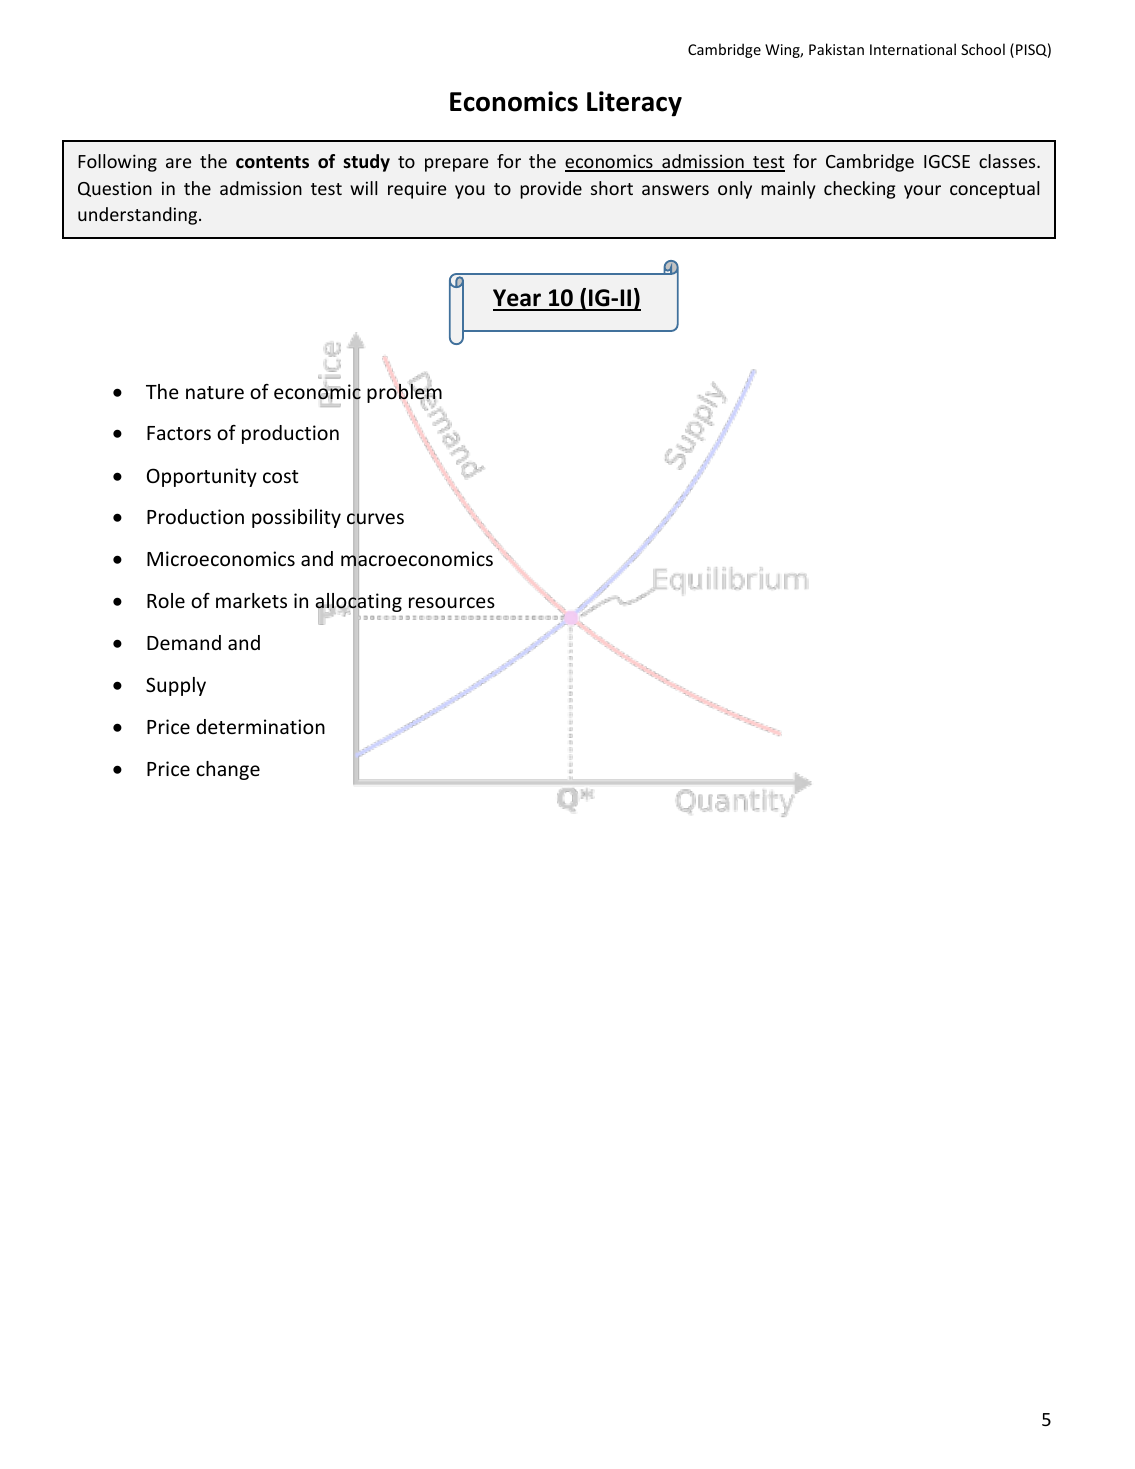 The image size is (1135, 1469). Describe the element at coordinates (375, 520) in the page. I see `curves` at that location.
